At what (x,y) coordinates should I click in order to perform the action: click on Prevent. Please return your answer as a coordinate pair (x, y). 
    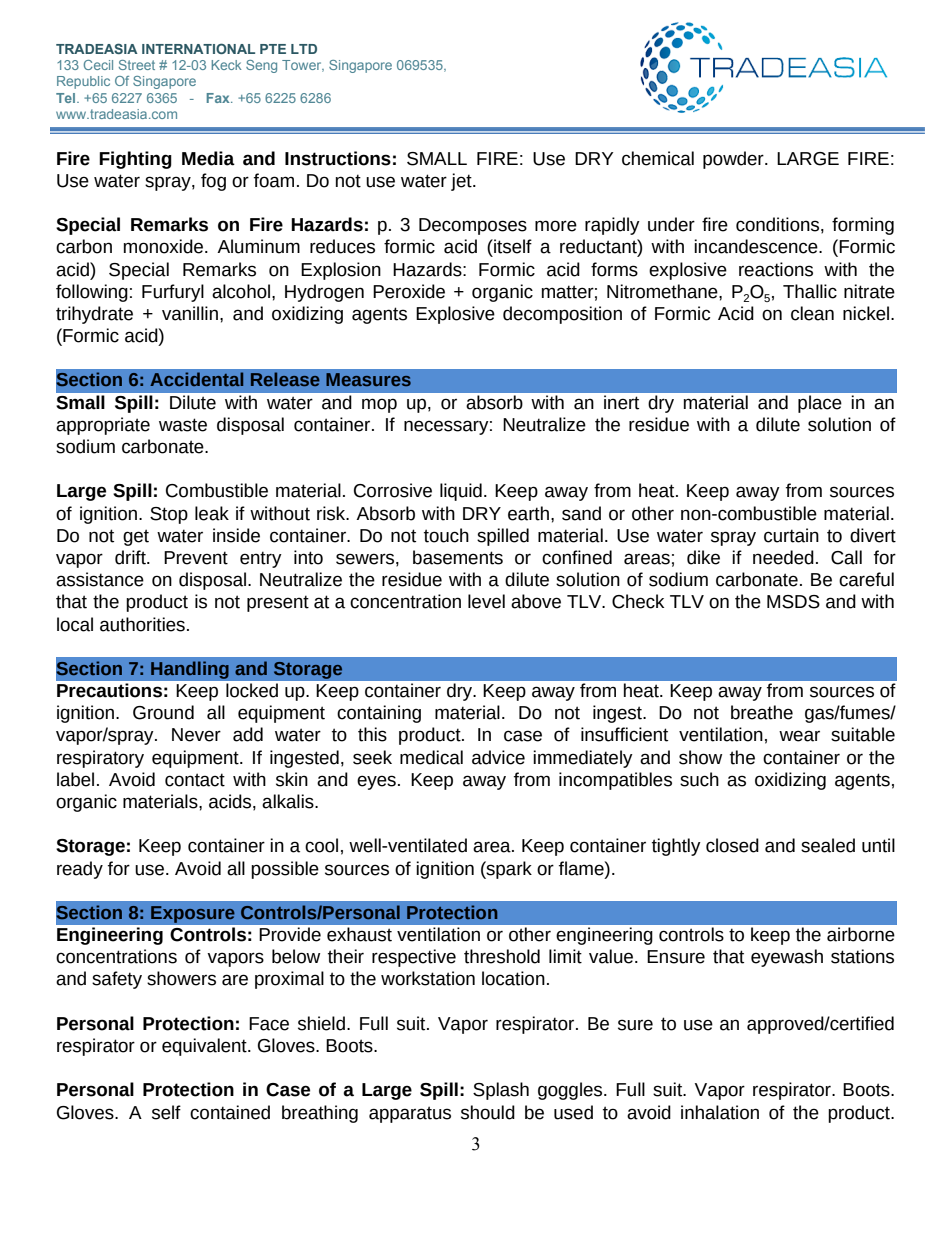
    Looking at the image, I should click on (196, 558).
